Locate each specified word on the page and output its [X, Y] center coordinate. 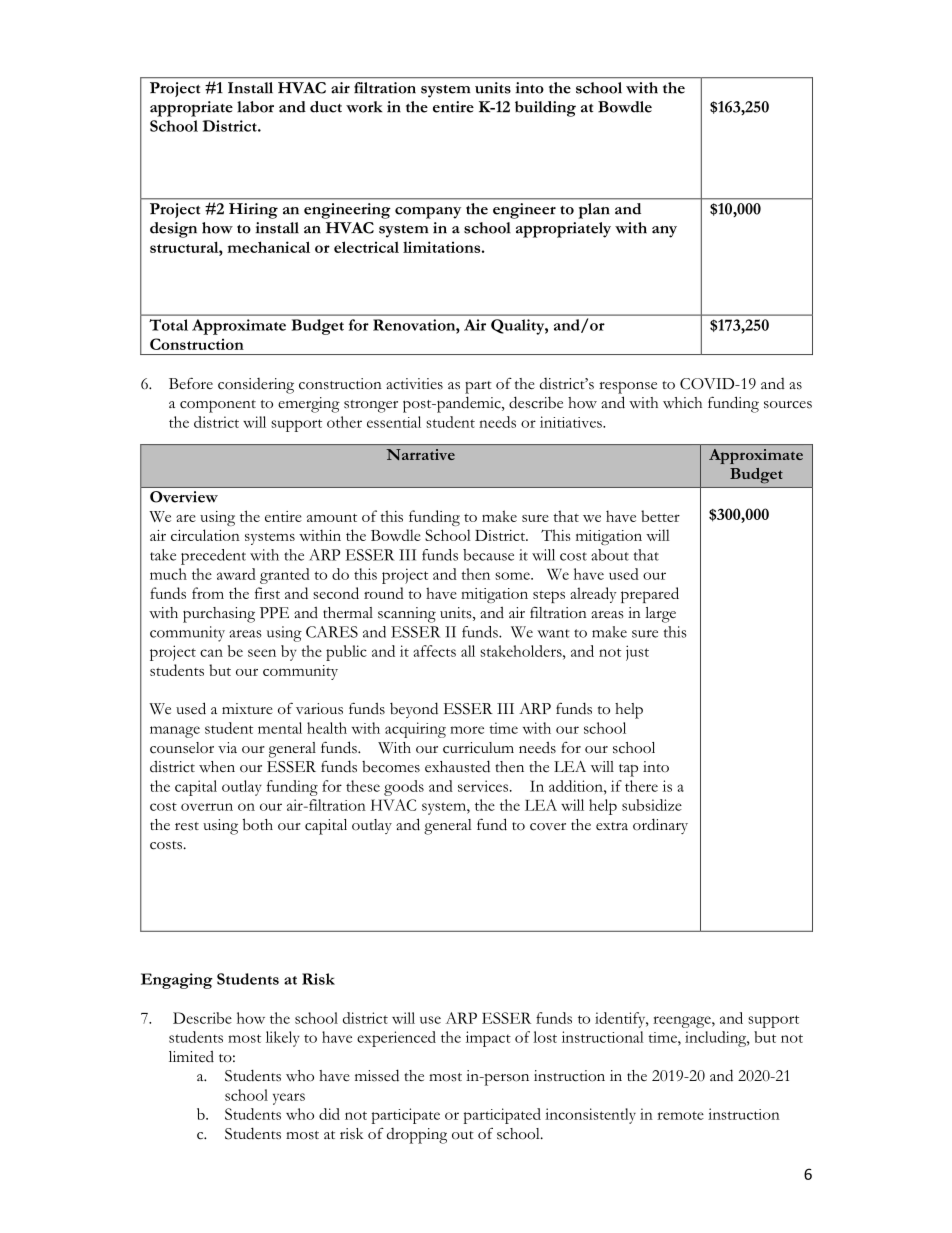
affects [435, 651]
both [258, 824]
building [545, 109]
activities [414, 384]
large [660, 615]
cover [548, 827]
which [682, 403]
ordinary [660, 826]
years [289, 1099]
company [428, 212]
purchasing [219, 615]
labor [255, 107]
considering [256, 386]
